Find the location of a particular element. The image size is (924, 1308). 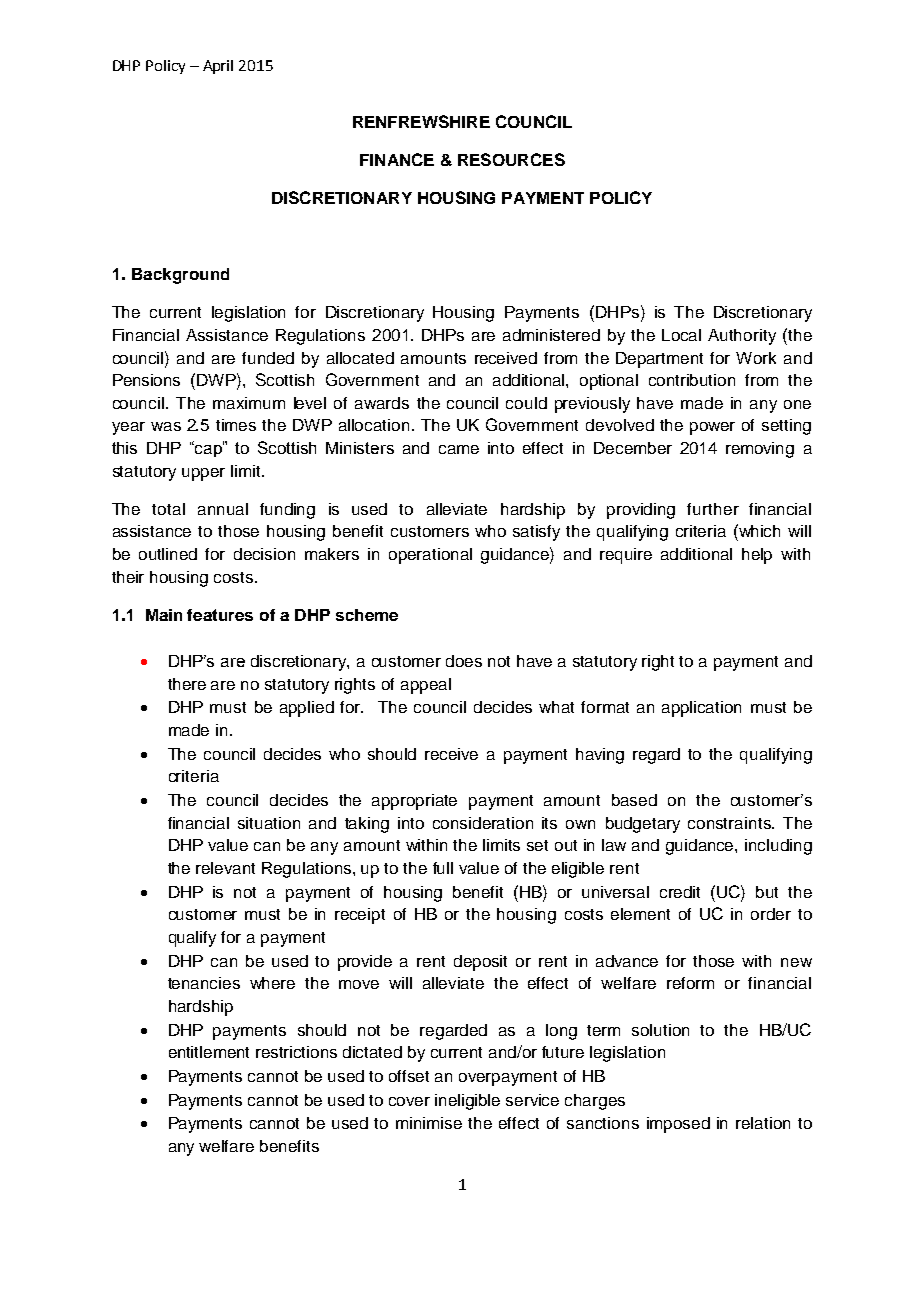

minimise is located at coordinates (429, 1123).
